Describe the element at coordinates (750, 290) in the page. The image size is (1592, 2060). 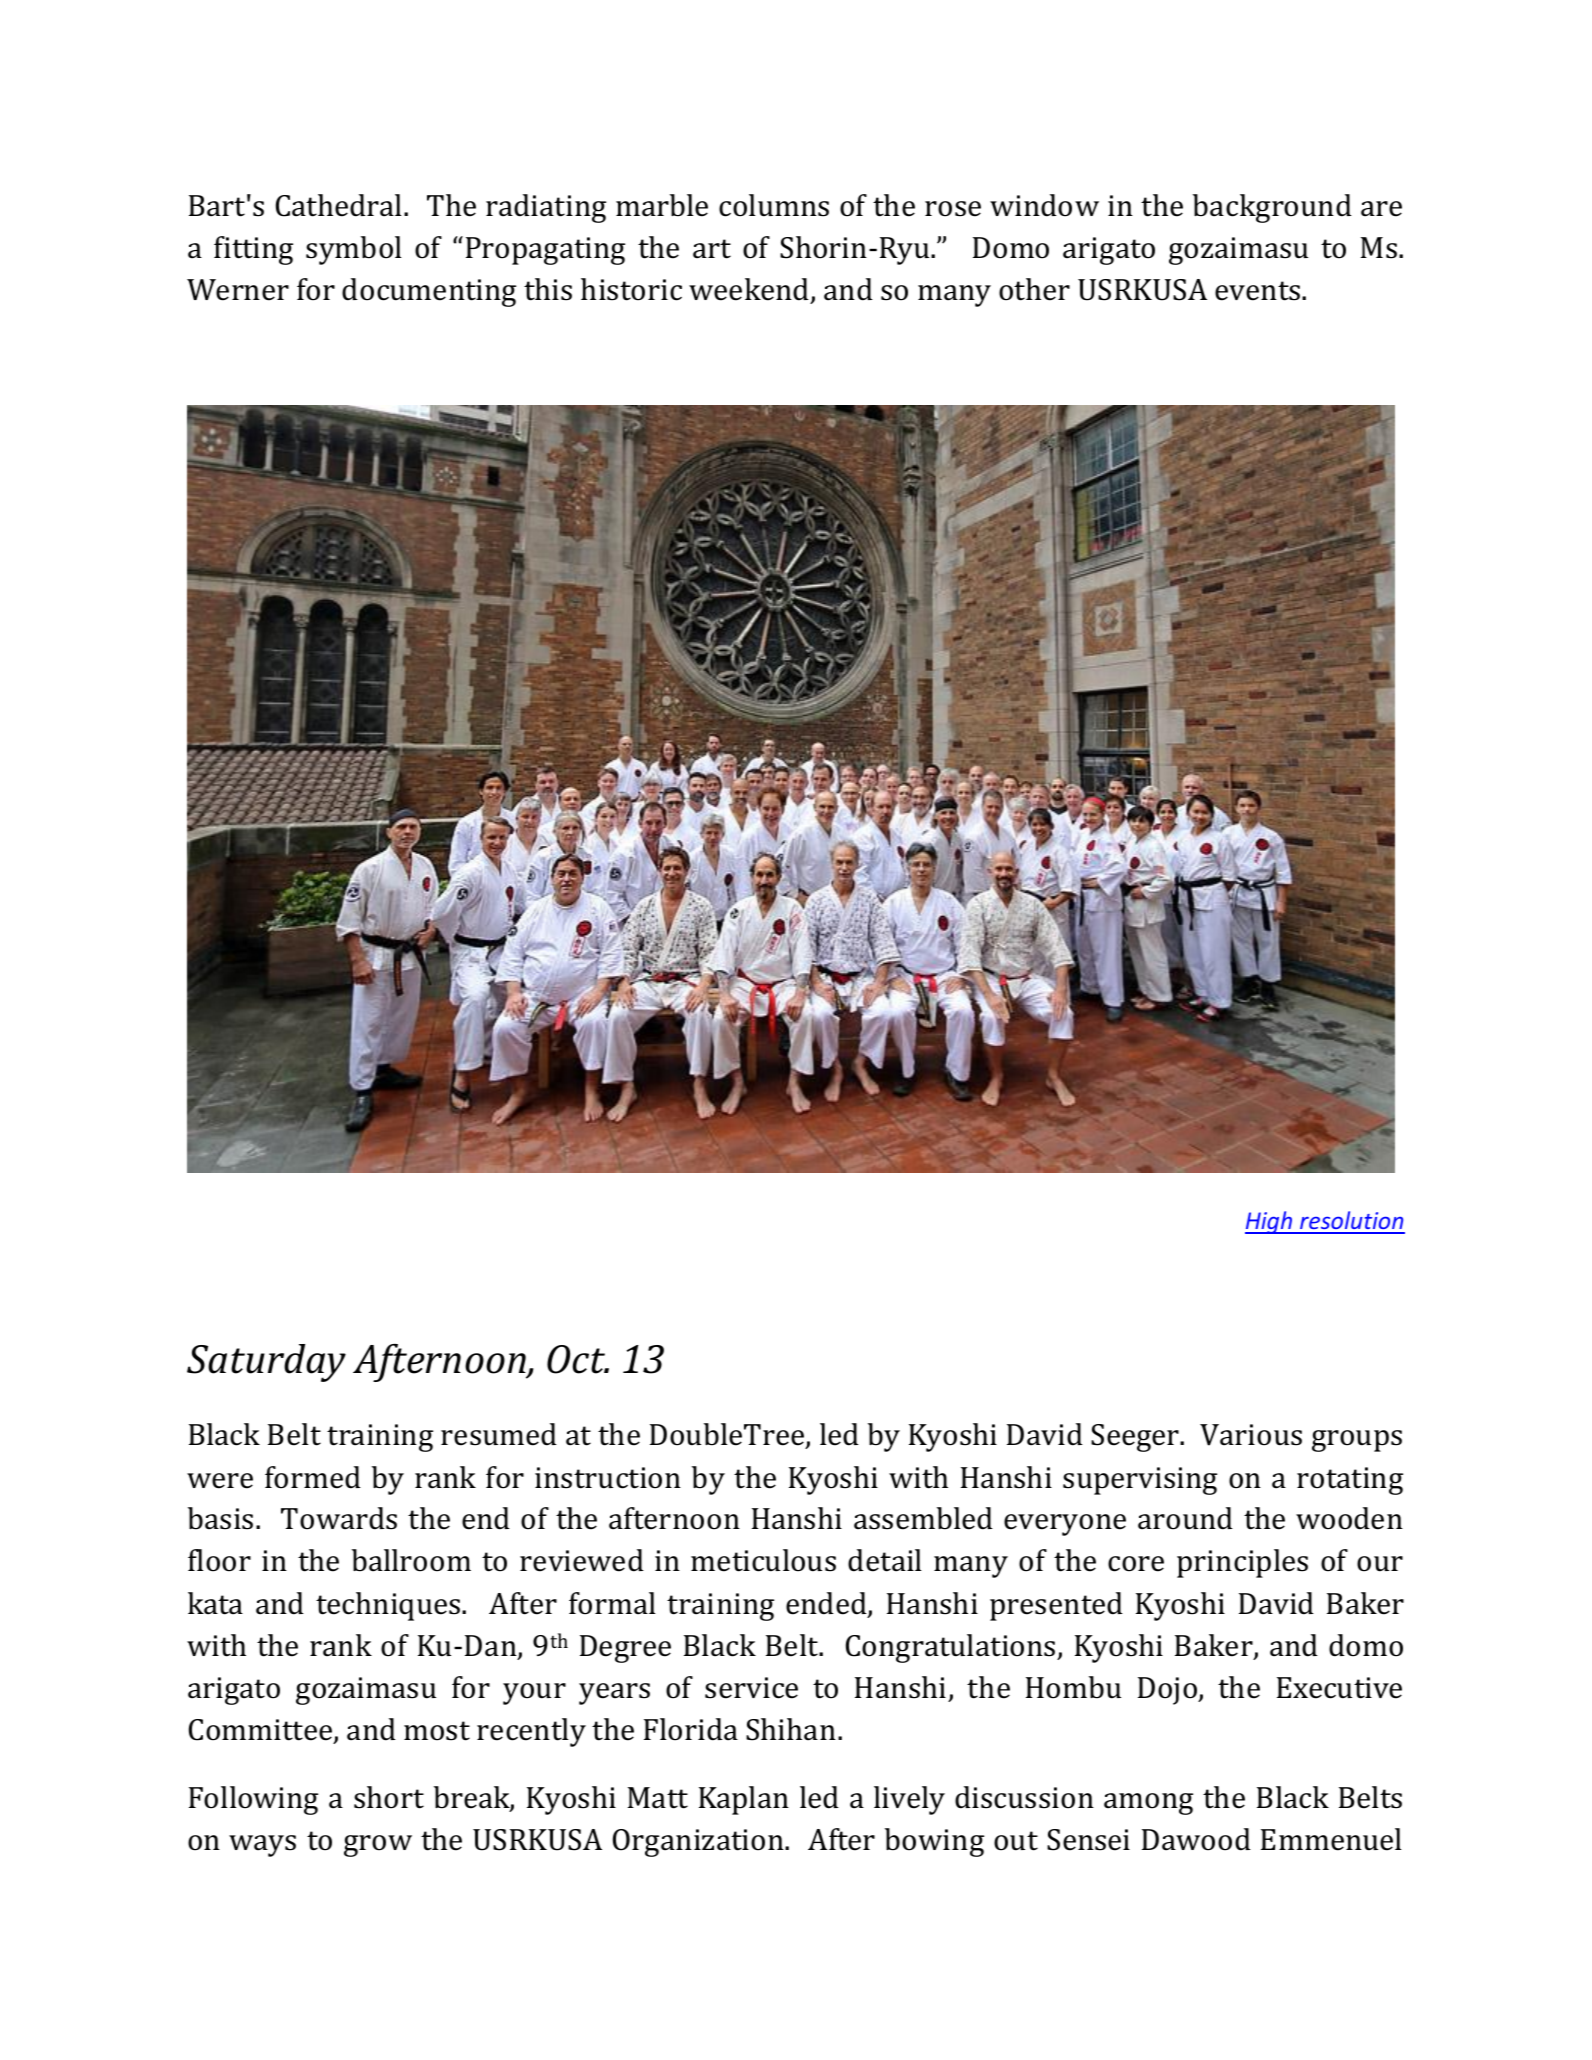
I see `weekend` at that location.
